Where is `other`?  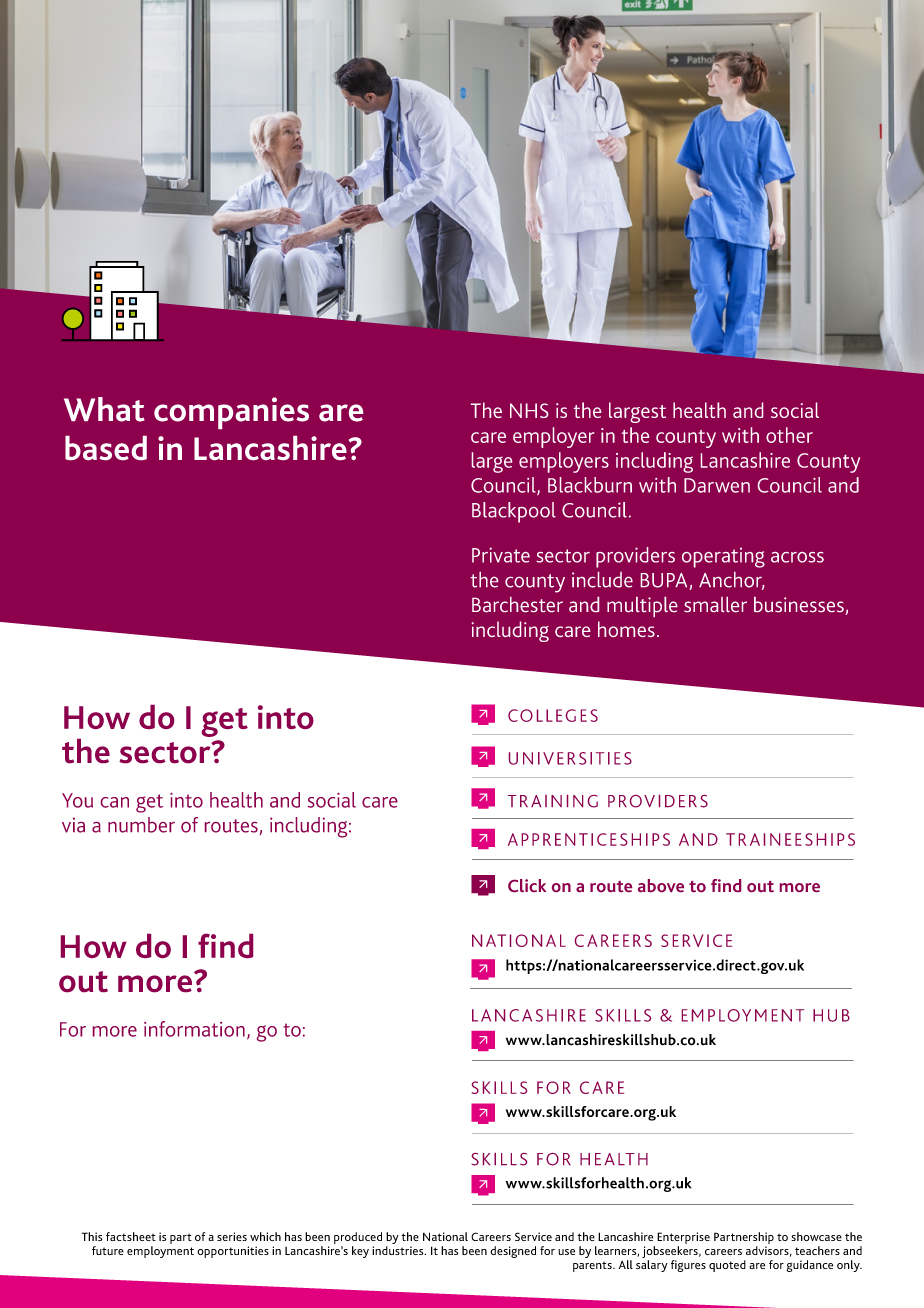 other is located at coordinates (789, 435).
